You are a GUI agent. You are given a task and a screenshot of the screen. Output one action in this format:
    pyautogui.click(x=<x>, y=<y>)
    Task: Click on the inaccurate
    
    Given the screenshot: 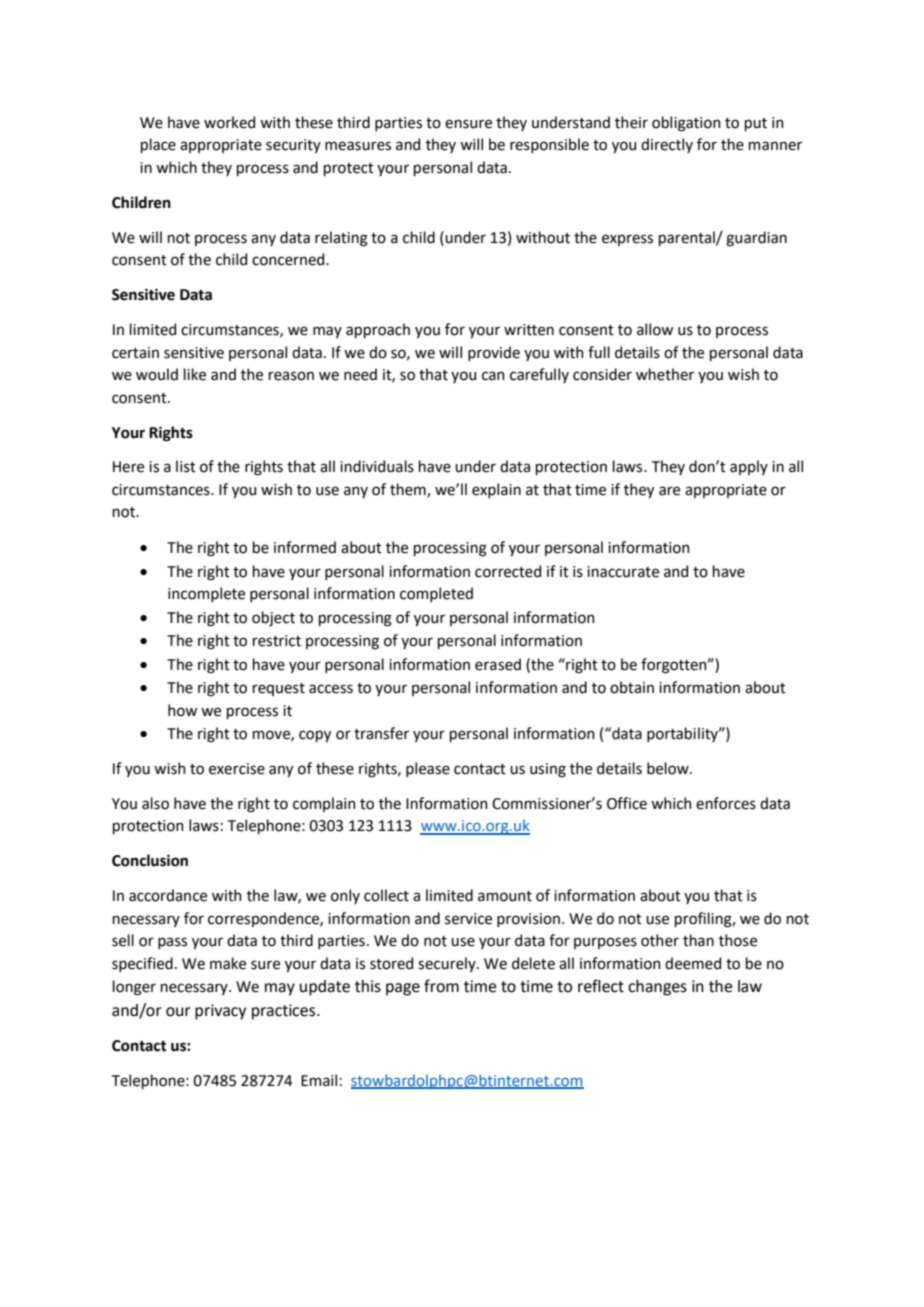 What is the action you would take?
    pyautogui.click(x=623, y=572)
